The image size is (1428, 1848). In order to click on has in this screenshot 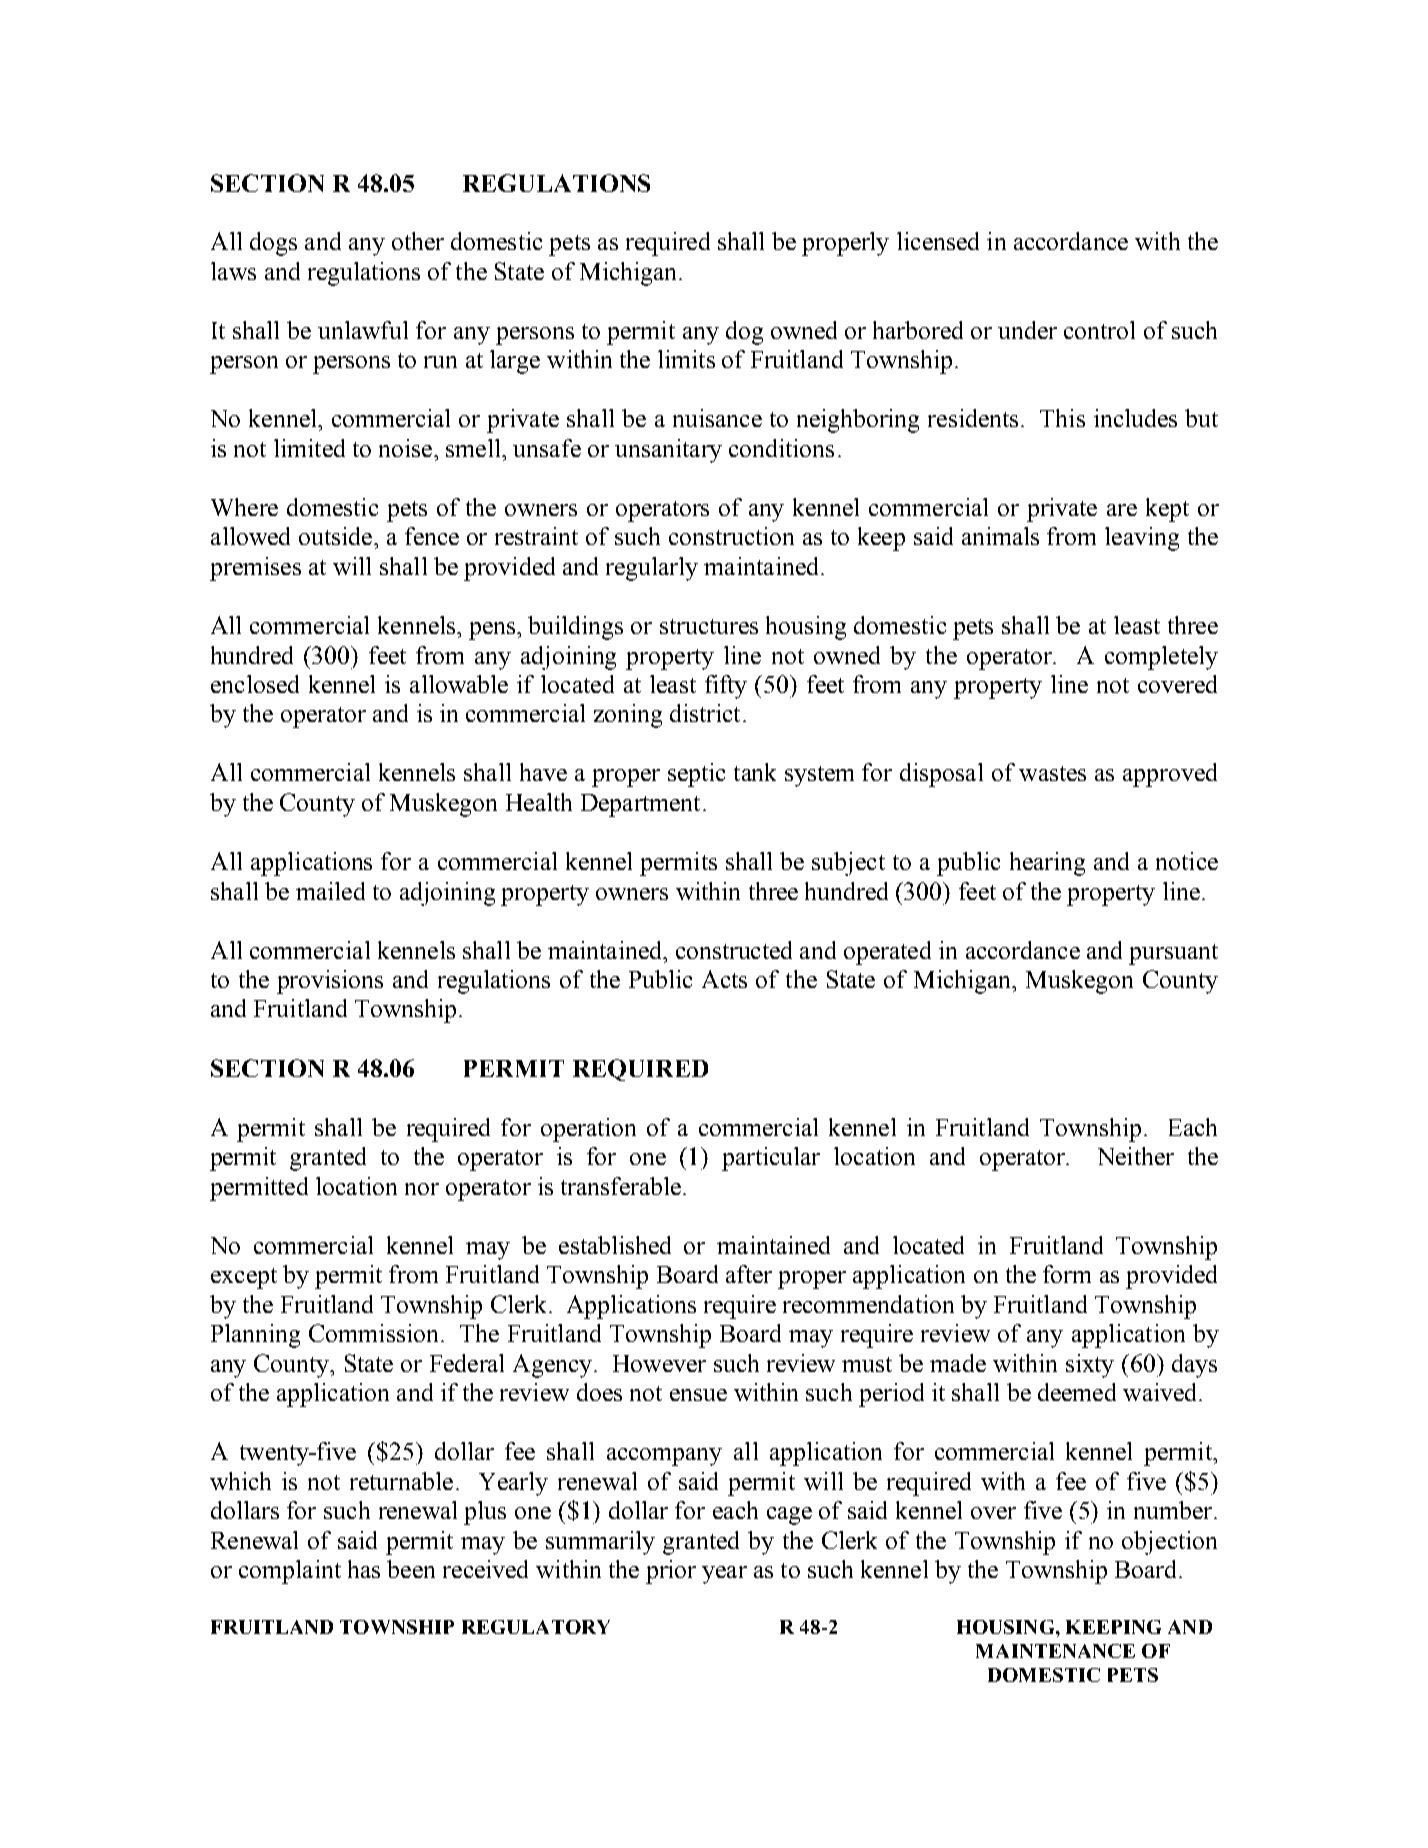, I will do `click(364, 1569)`.
